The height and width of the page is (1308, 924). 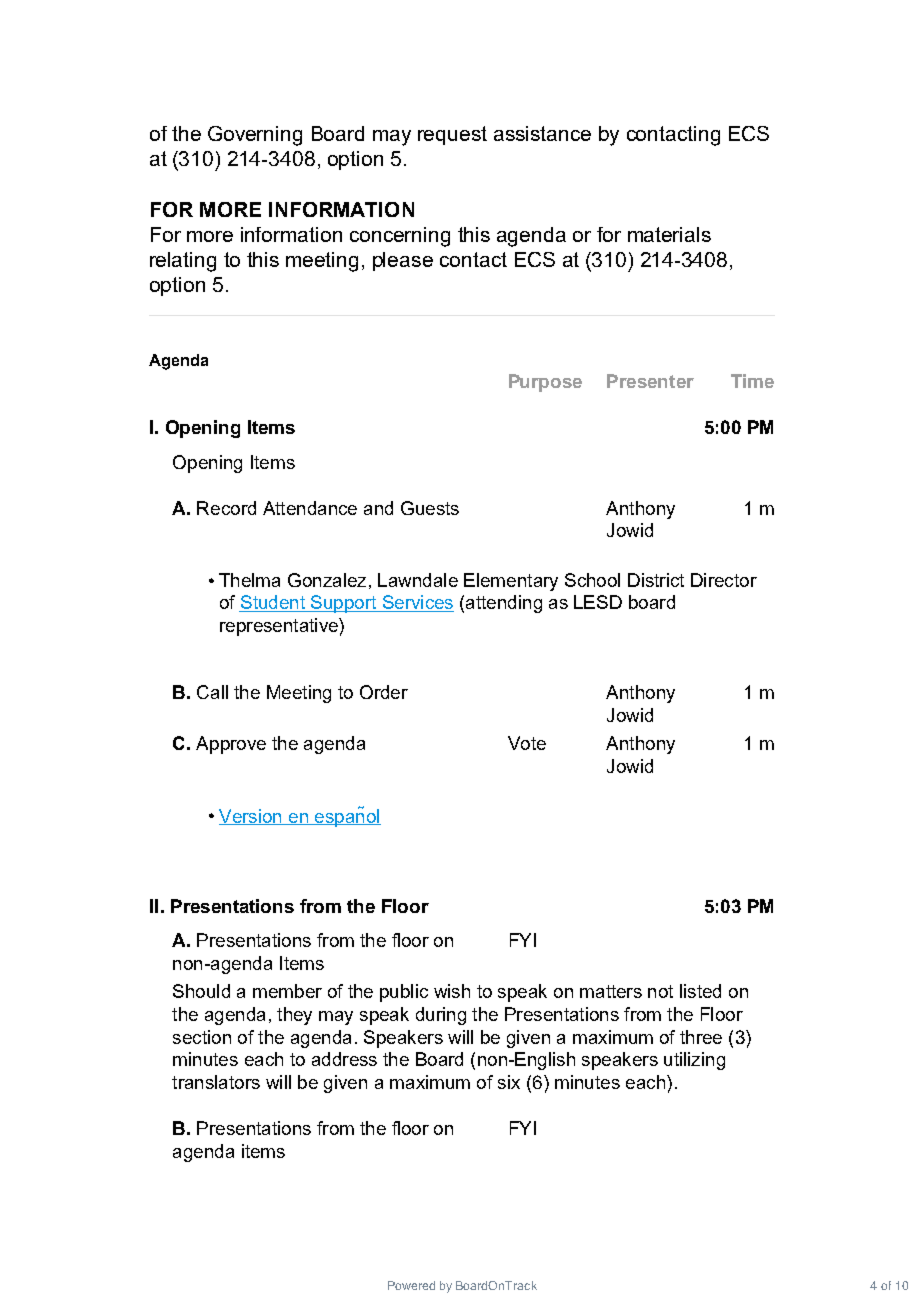 What do you see at coordinates (287, 991) in the page?
I see `member` at bounding box center [287, 991].
